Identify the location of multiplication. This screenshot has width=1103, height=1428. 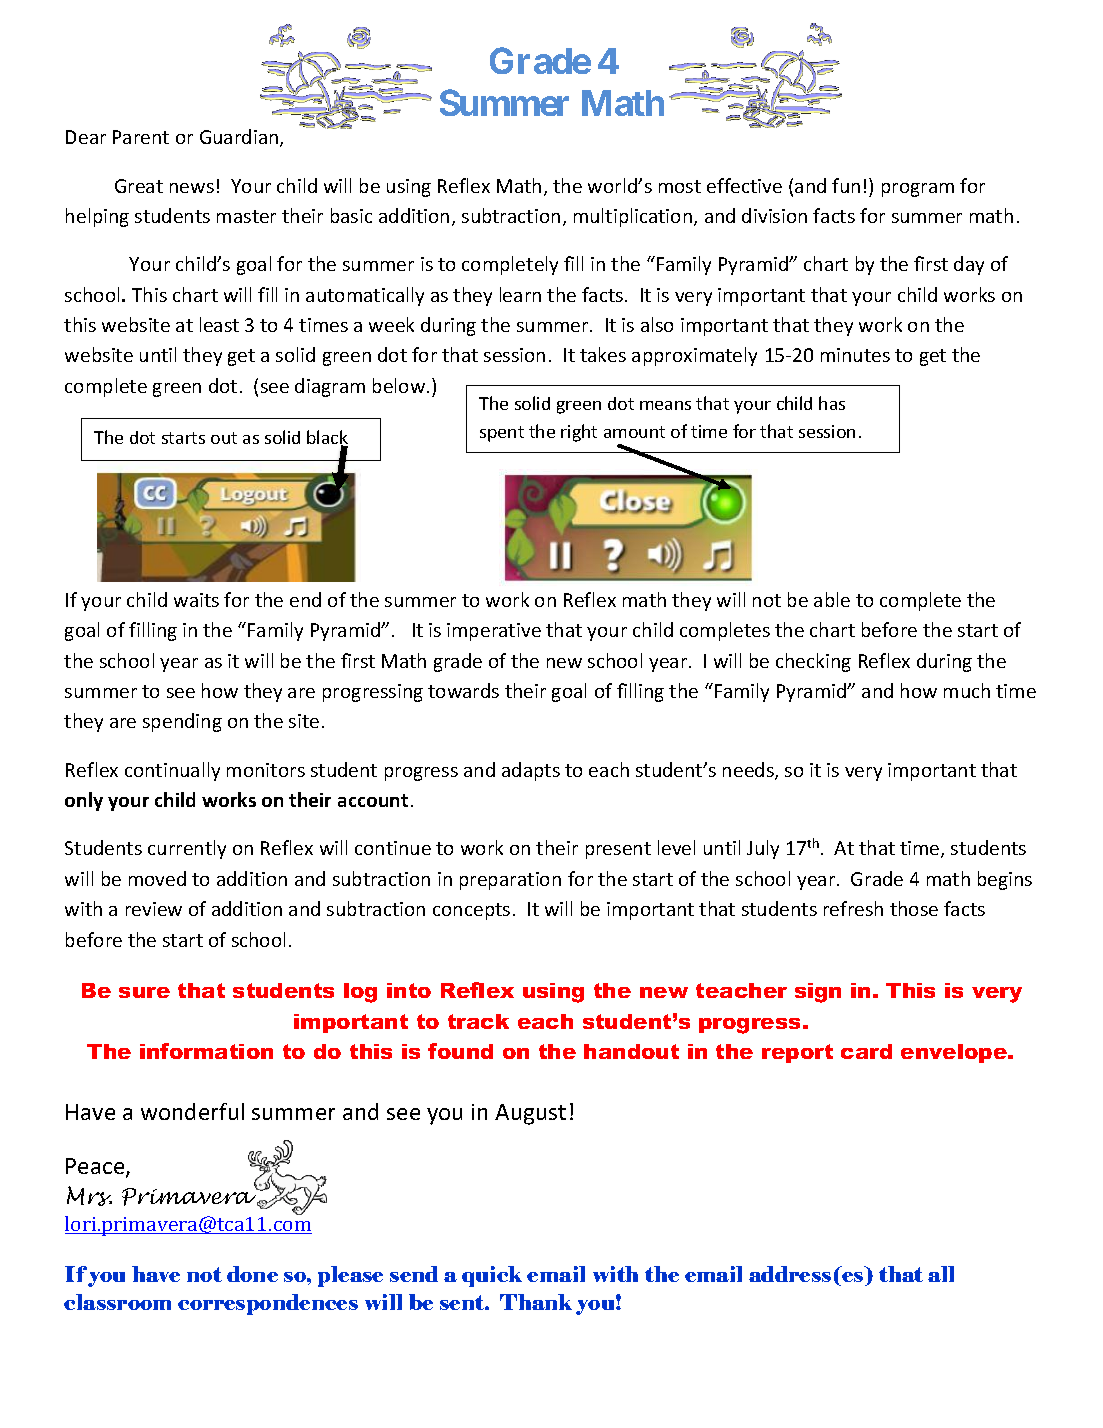
(634, 217).
